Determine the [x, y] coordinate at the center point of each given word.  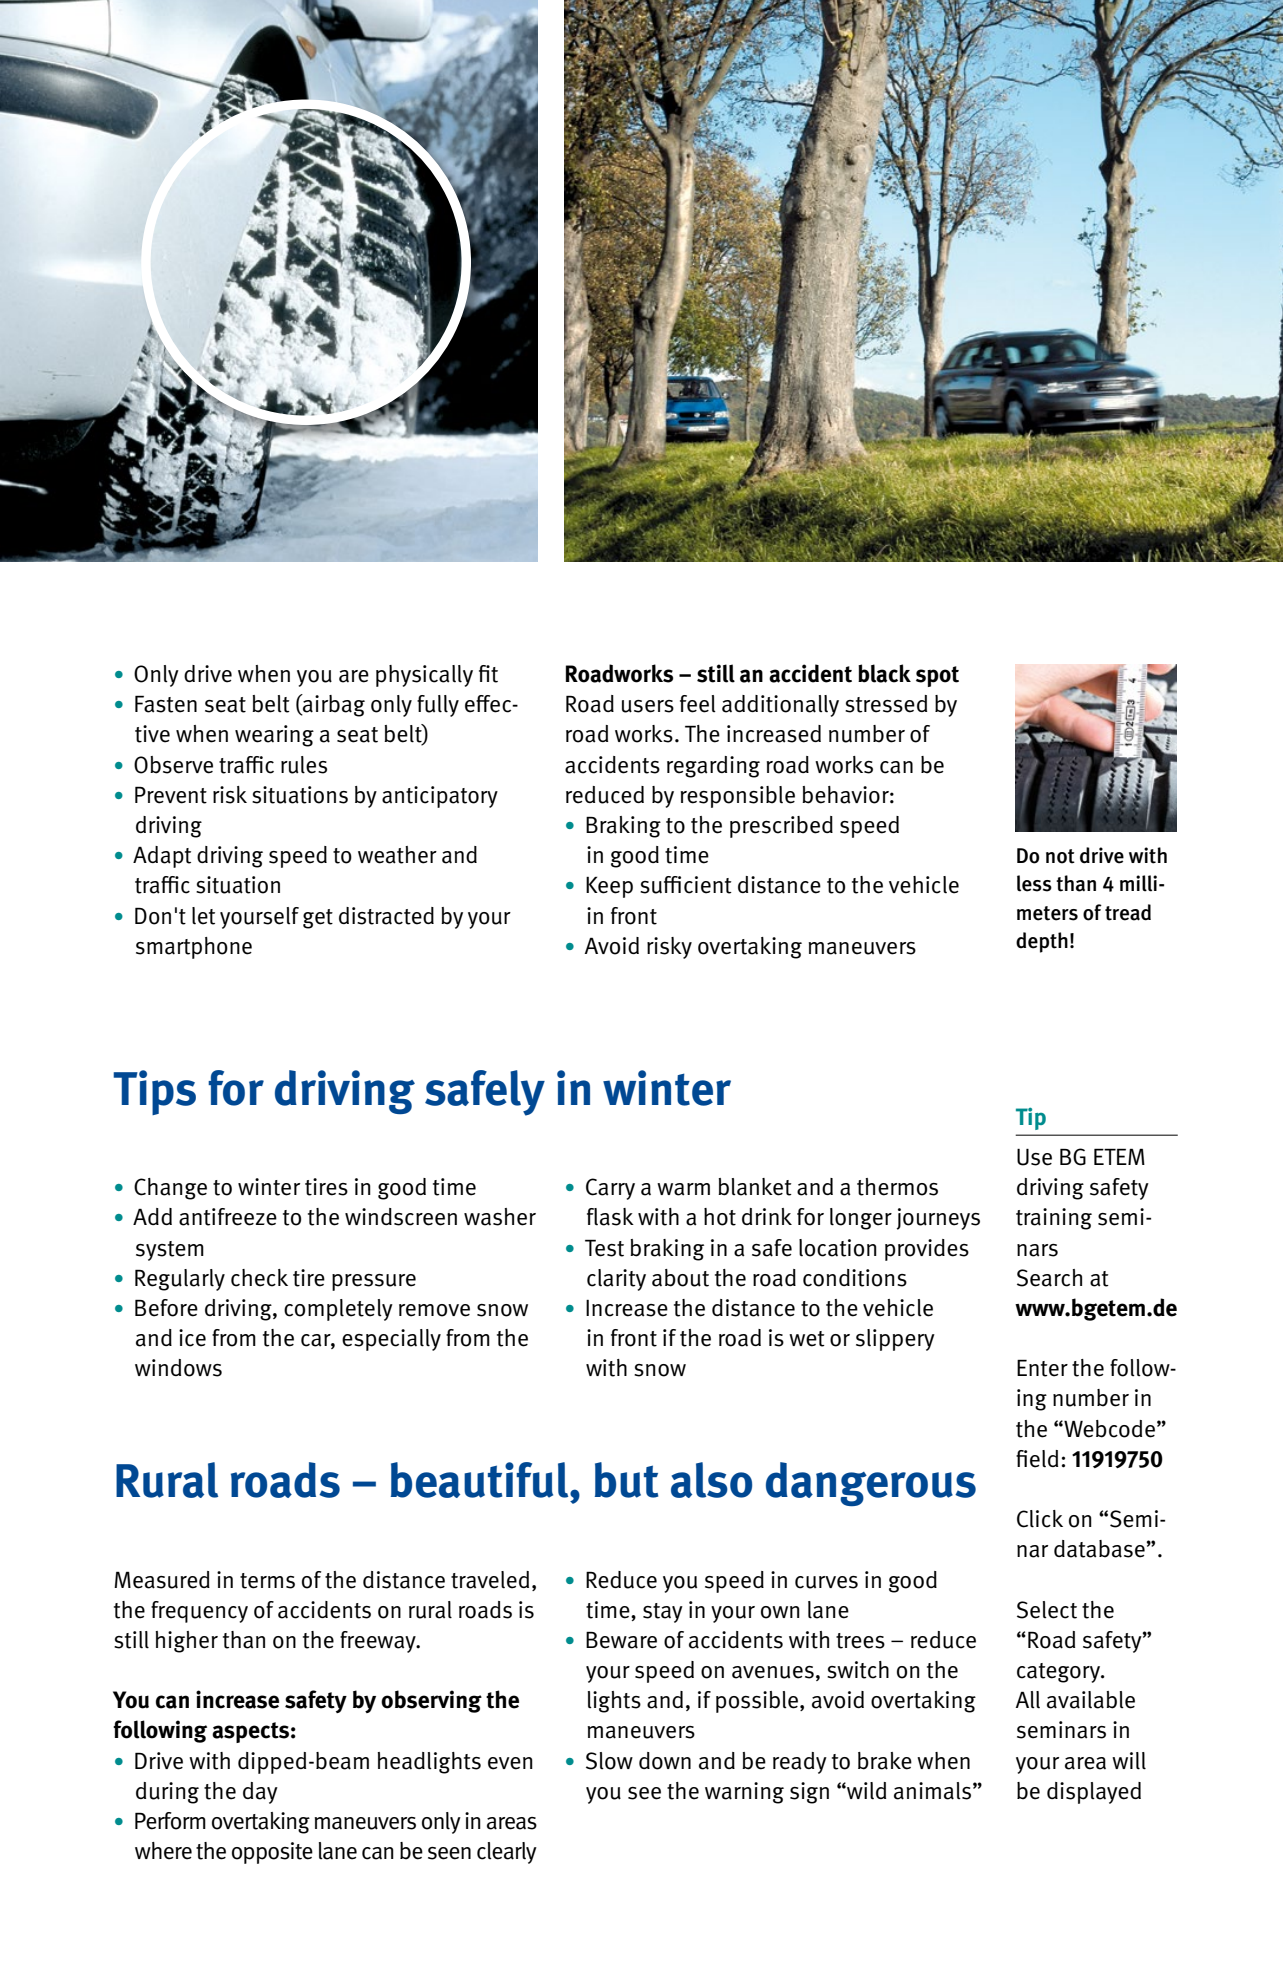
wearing [274, 736]
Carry [610, 1189]
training [1054, 1219]
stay [663, 1613]
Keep [609, 887]
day [260, 1793]
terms [267, 1581]
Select [1047, 1610]
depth [1042, 942]
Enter [1042, 1368]
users [648, 706]
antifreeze [228, 1217]
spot [937, 676]
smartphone [194, 948]
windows [178, 1368]
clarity [616, 1280]
